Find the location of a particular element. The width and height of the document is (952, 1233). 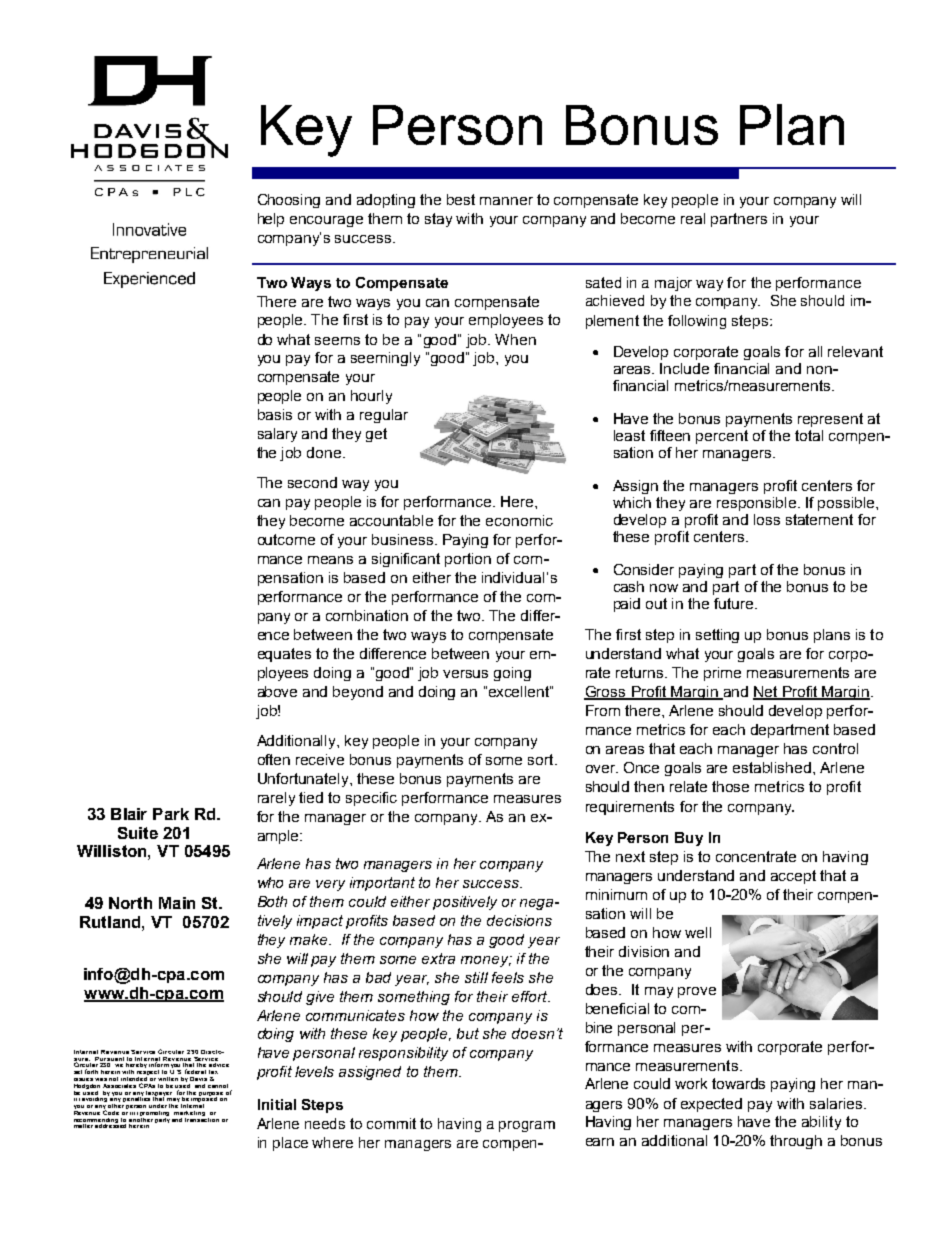

help is located at coordinates (271, 220).
